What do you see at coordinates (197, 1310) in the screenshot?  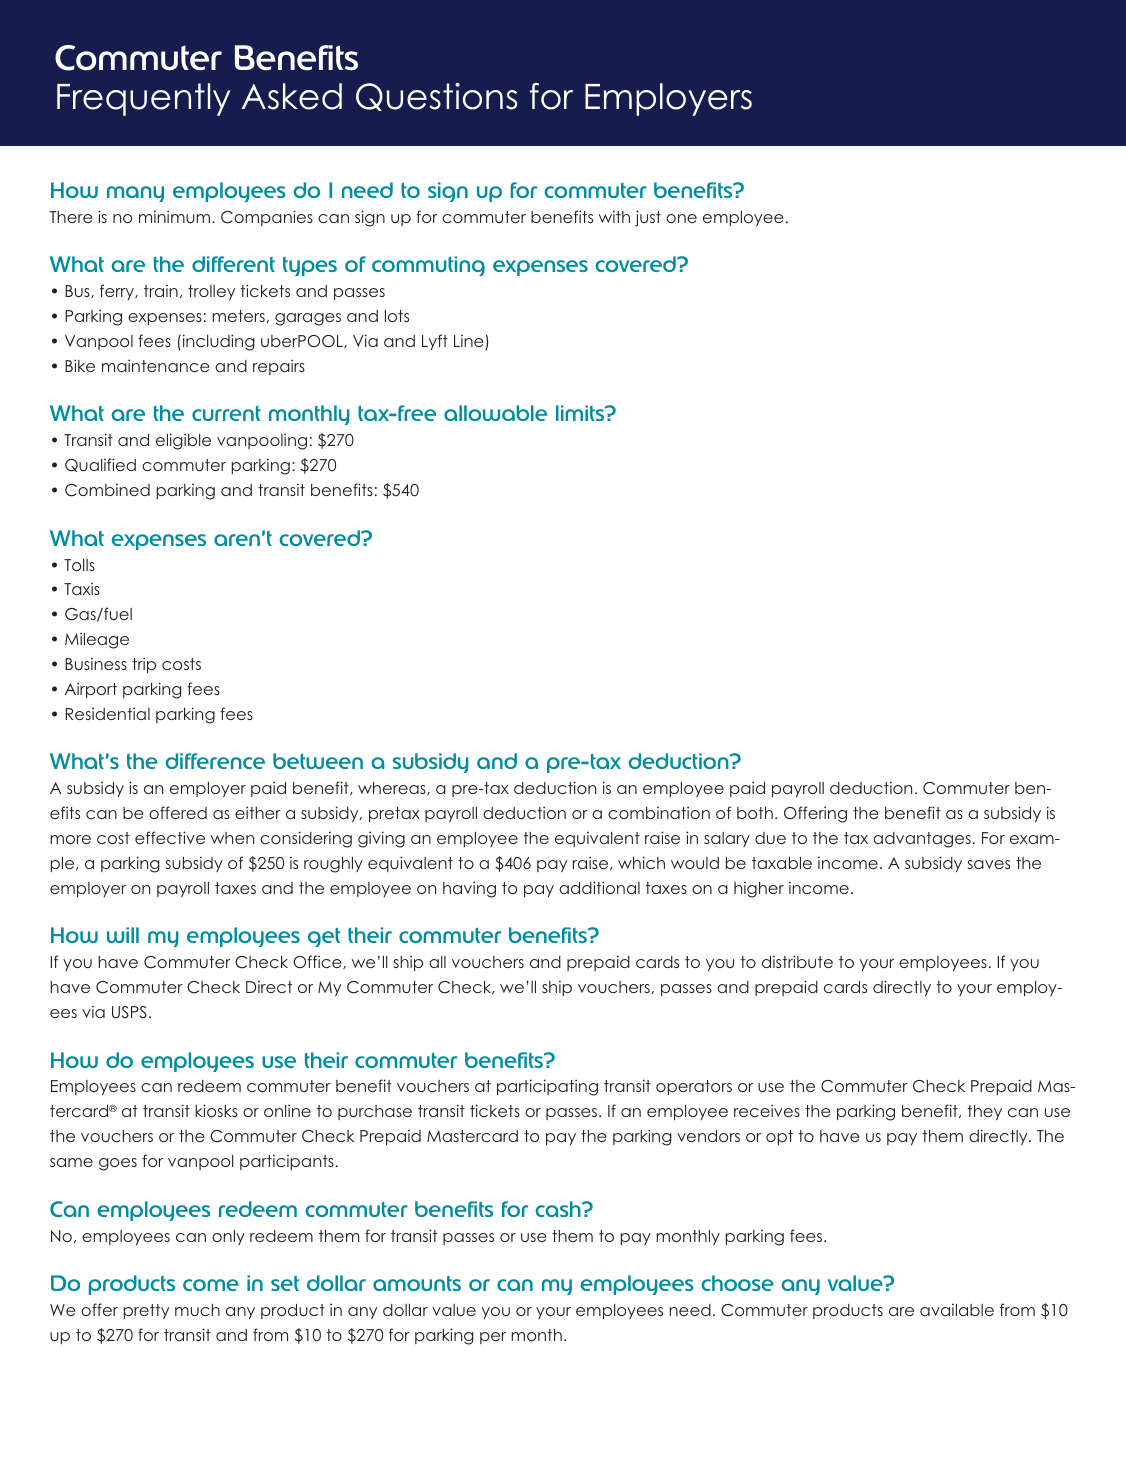 I see `much` at bounding box center [197, 1310].
